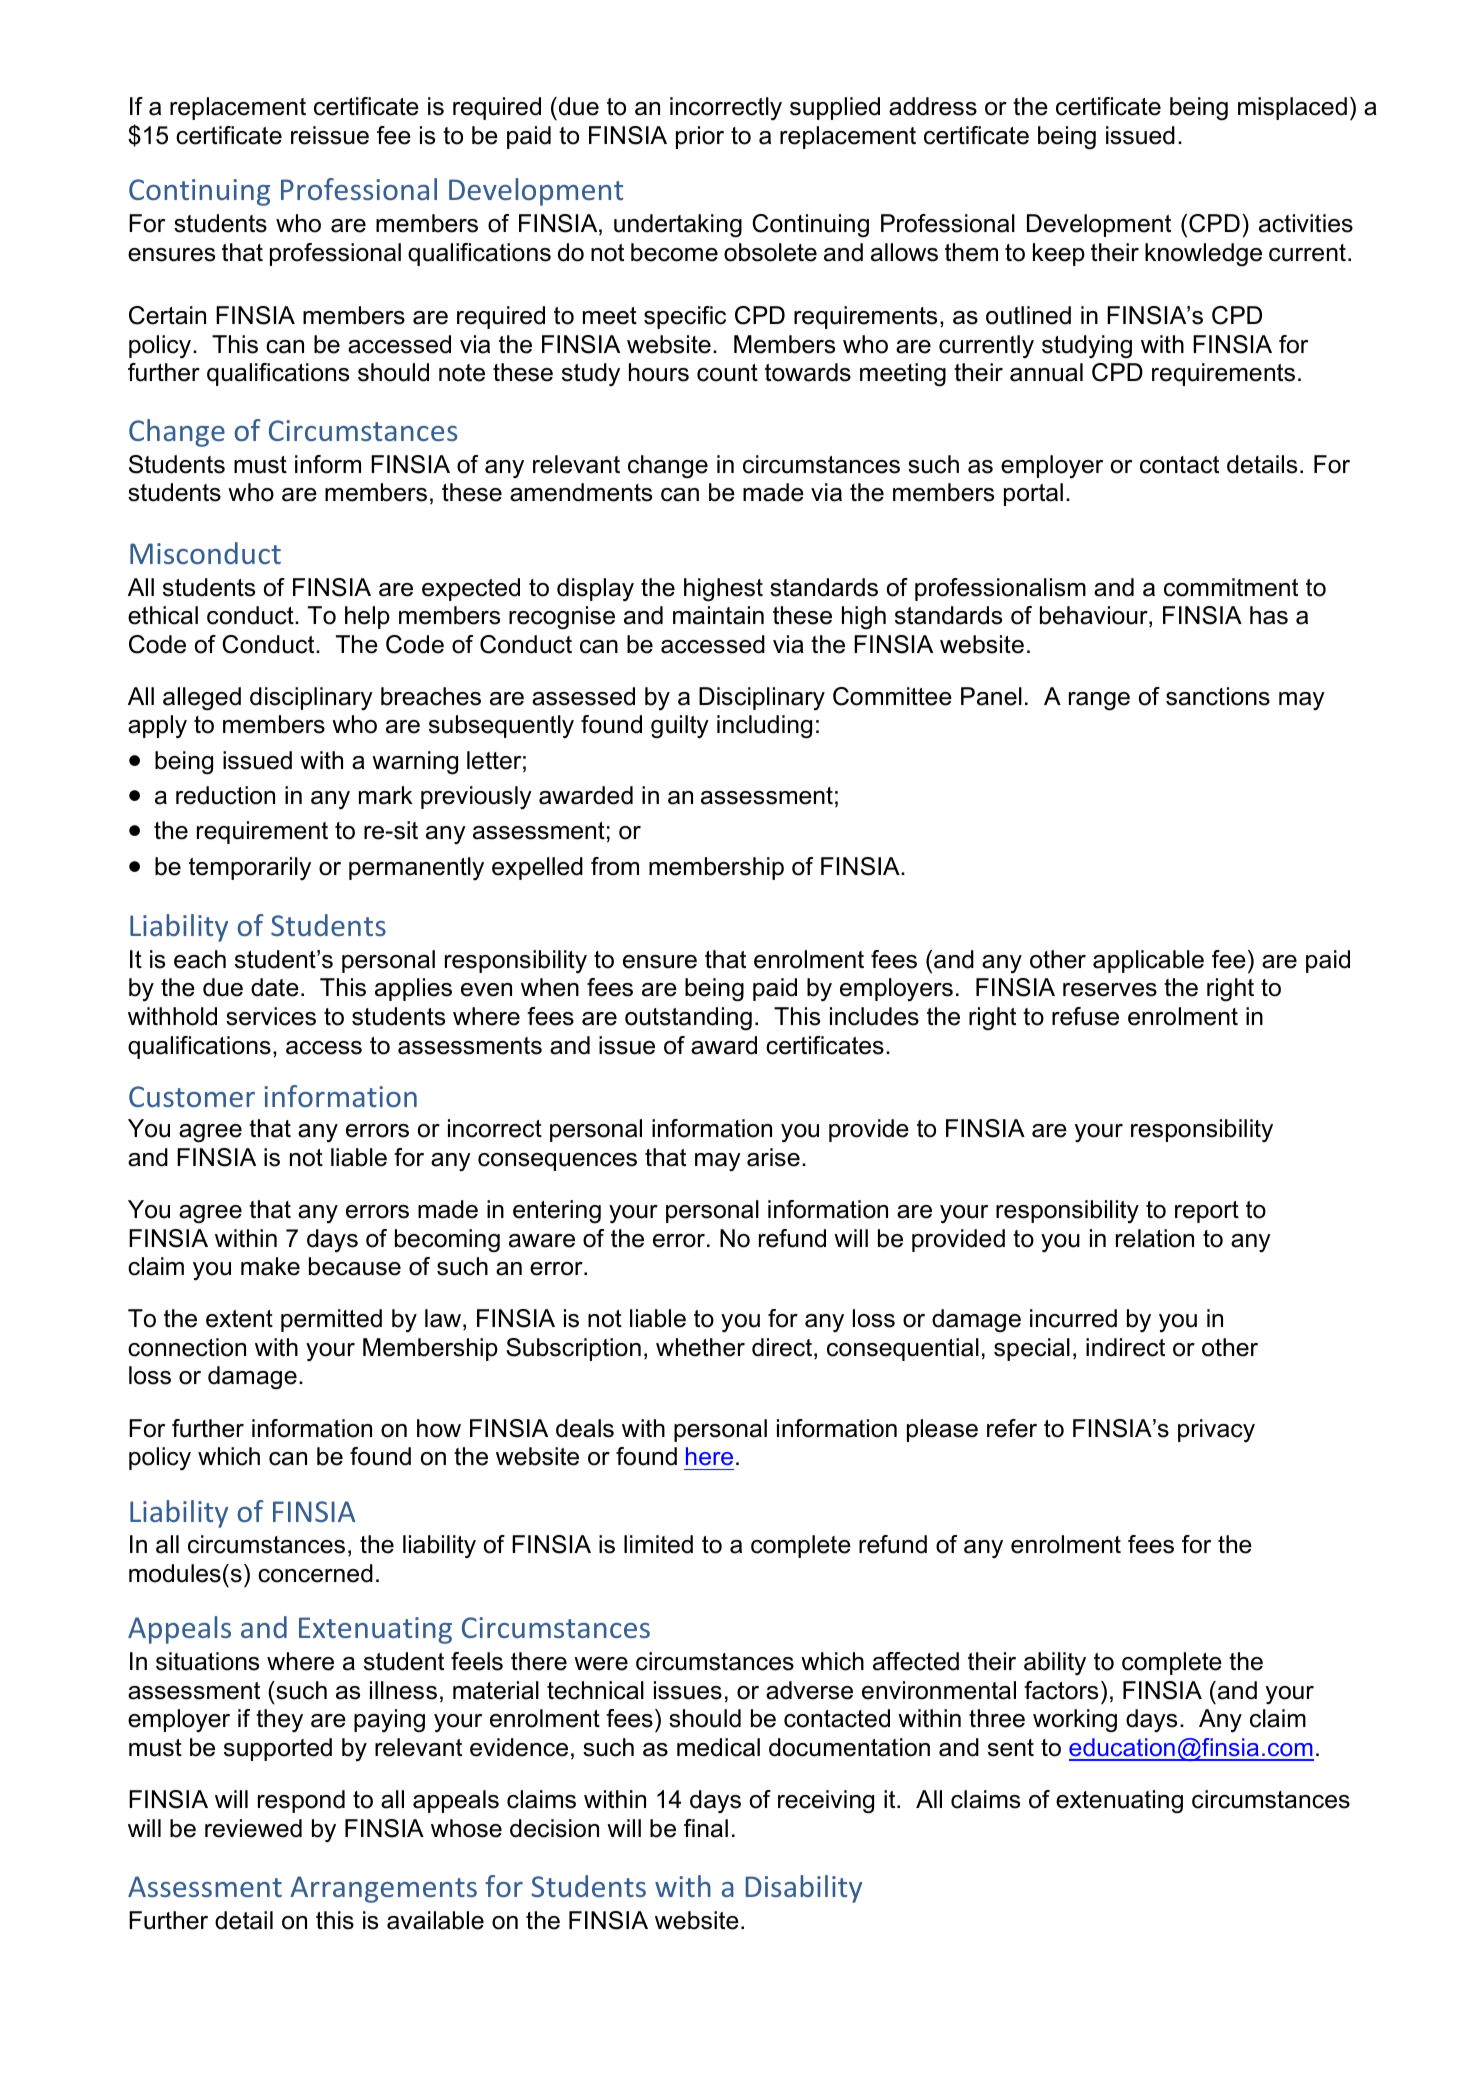 This screenshot has height=2097, width=1483. I want to click on privacy, so click(1216, 1430).
